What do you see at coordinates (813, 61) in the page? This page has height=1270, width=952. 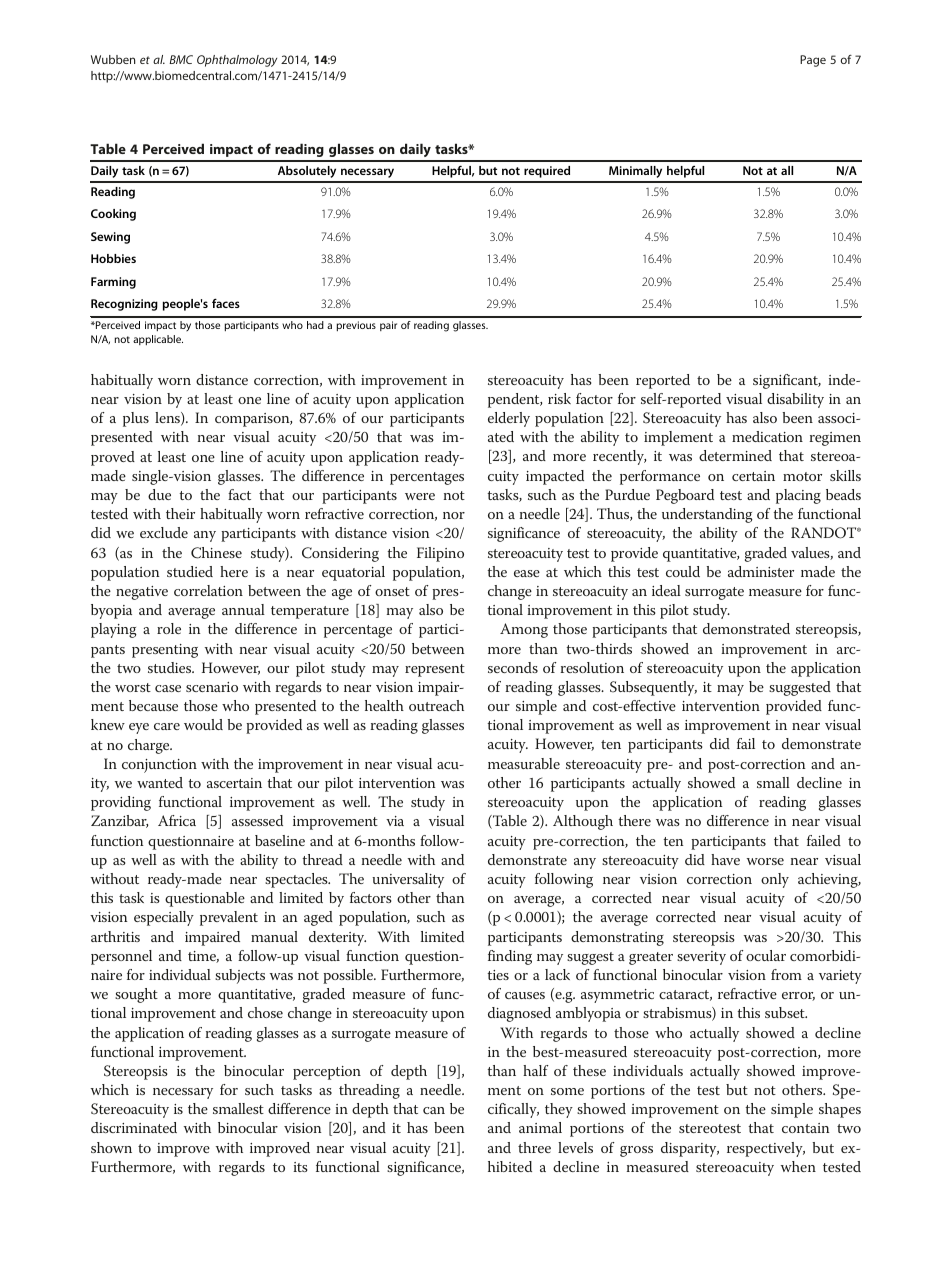 I see `Page` at bounding box center [813, 61].
